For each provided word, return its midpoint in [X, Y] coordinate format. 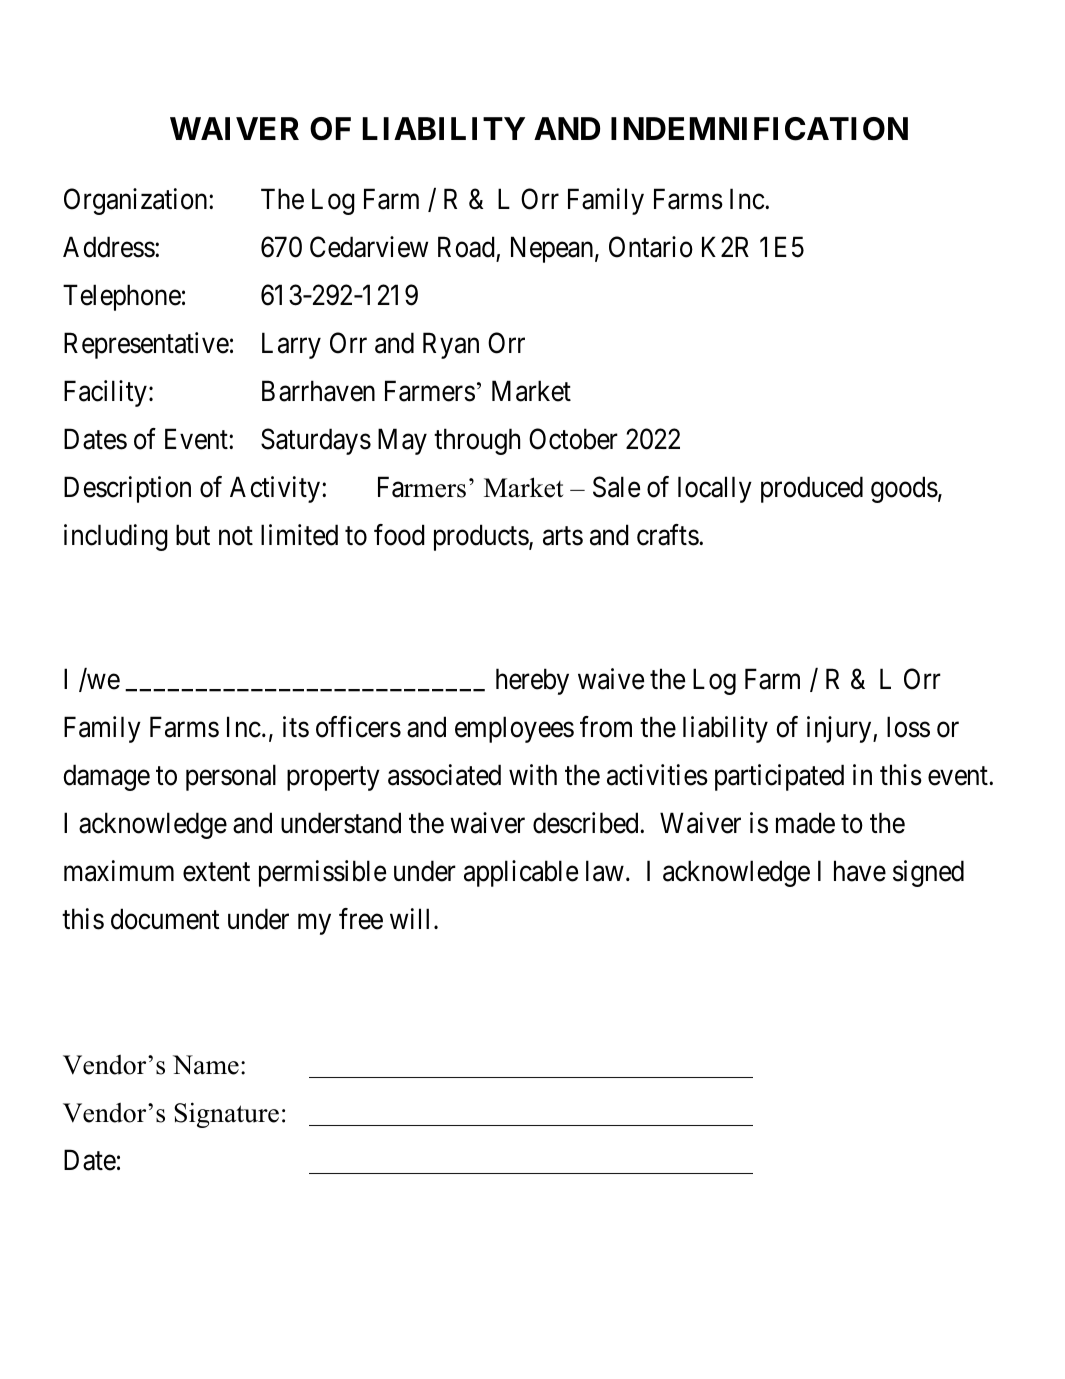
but [193, 535]
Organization [137, 201]
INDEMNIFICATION [759, 129]
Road [466, 247]
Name [206, 1065]
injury [840, 729]
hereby [532, 681]
